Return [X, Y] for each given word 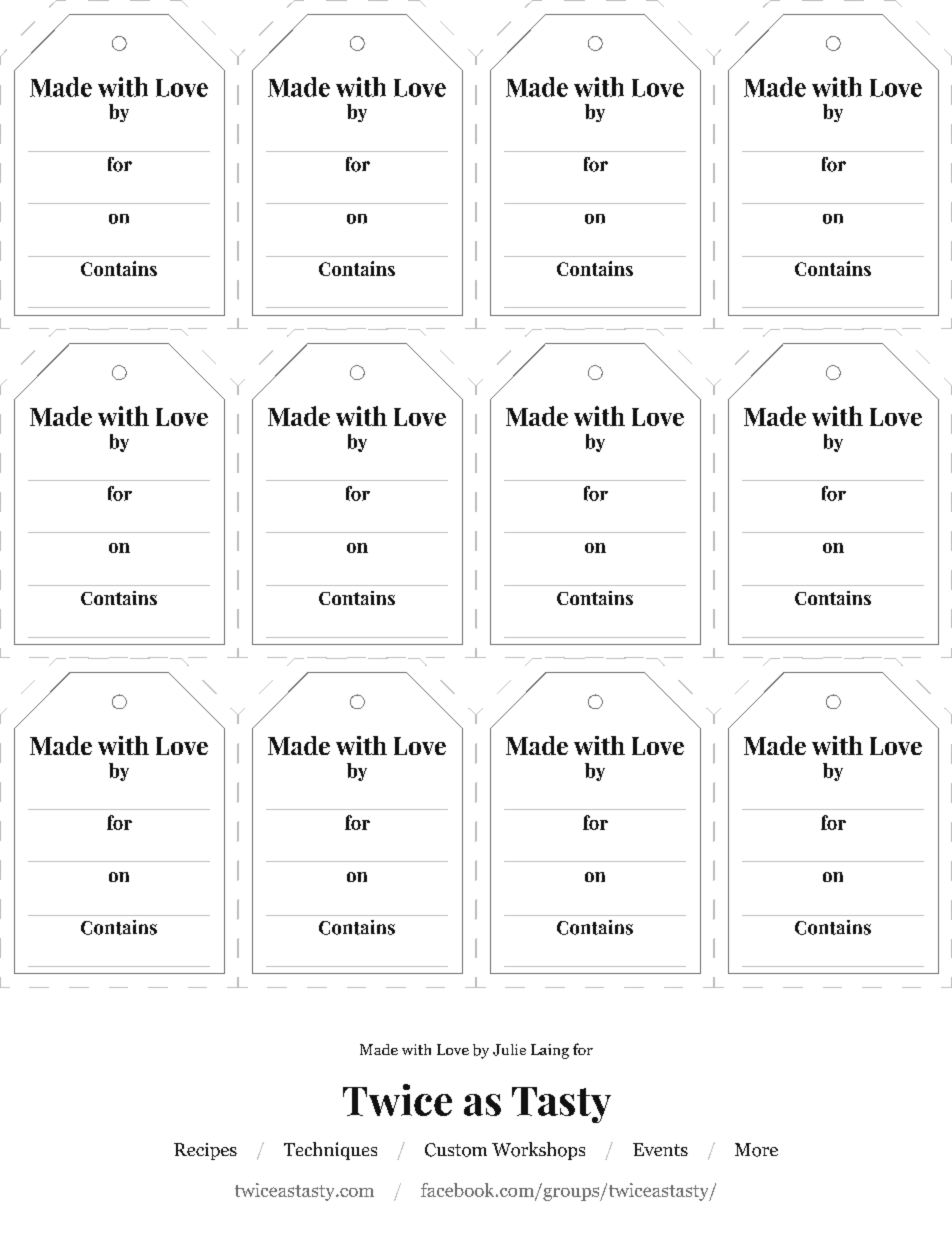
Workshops [538, 1151]
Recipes [205, 1151]
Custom [456, 1150]
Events [660, 1149]
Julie [509, 1050]
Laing [550, 1051]
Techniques [330, 1151]
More [756, 1150]
